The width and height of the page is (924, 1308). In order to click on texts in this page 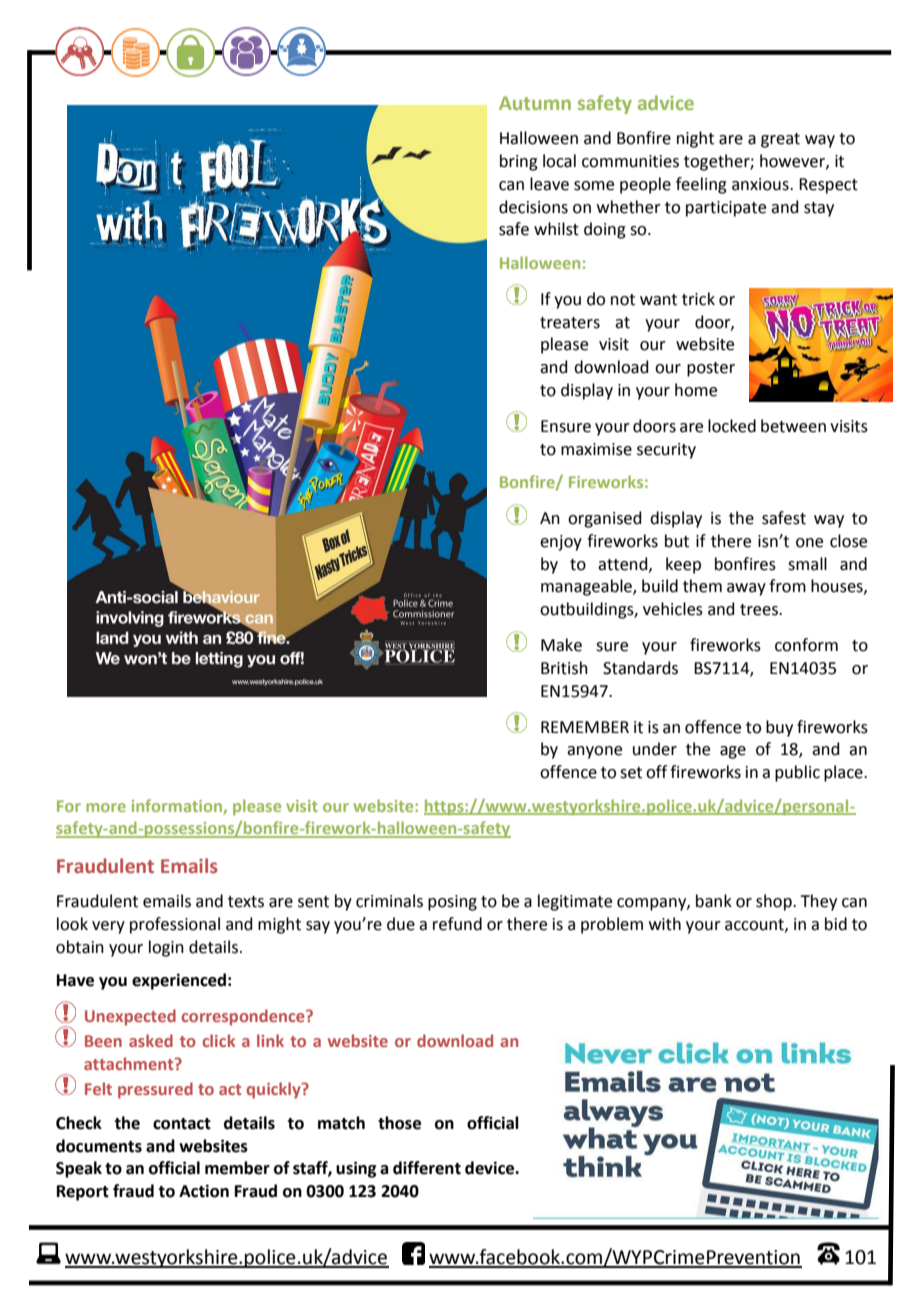, I will do `click(246, 902)`.
